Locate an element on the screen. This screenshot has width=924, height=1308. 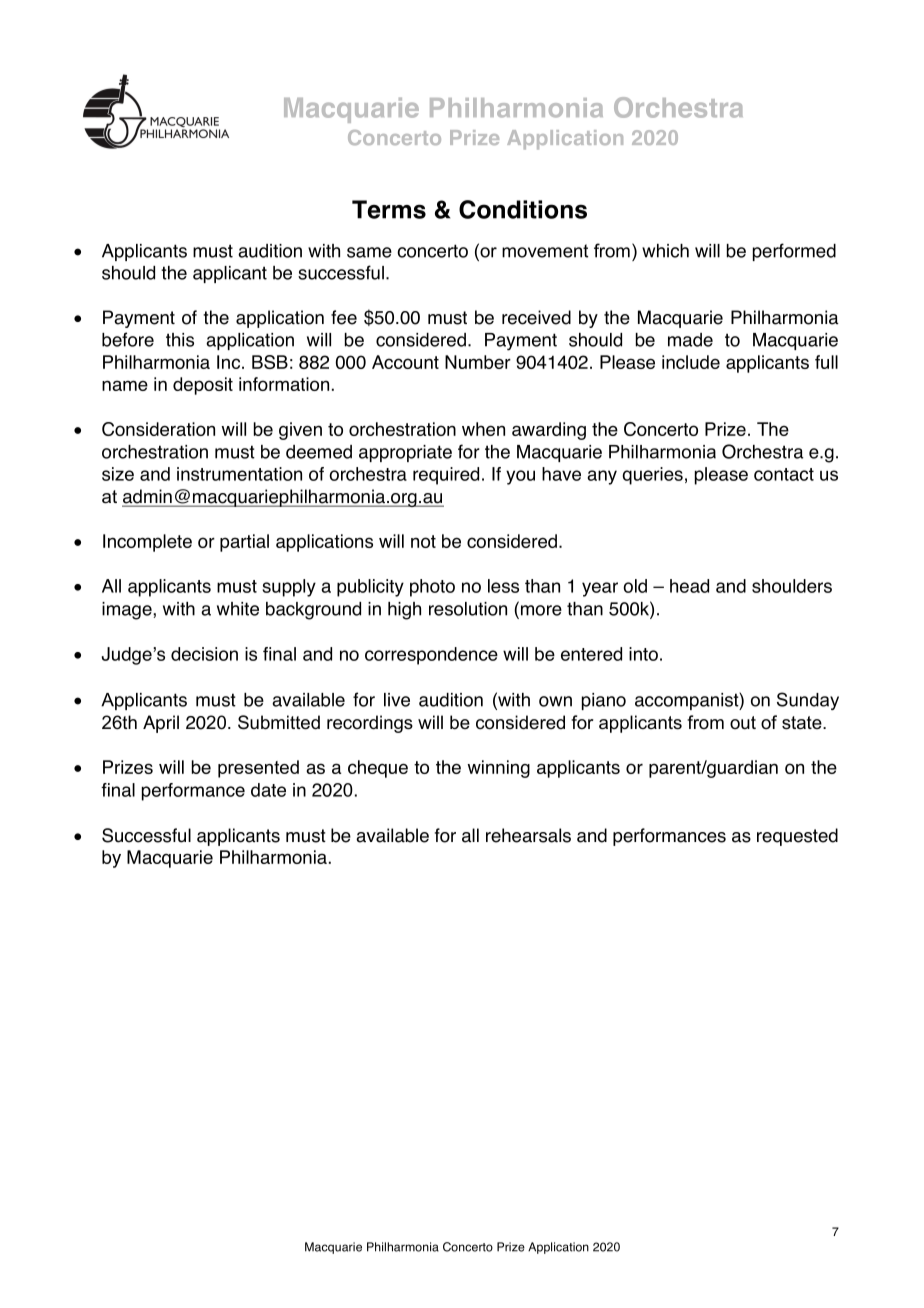
same is located at coordinates (369, 252).
